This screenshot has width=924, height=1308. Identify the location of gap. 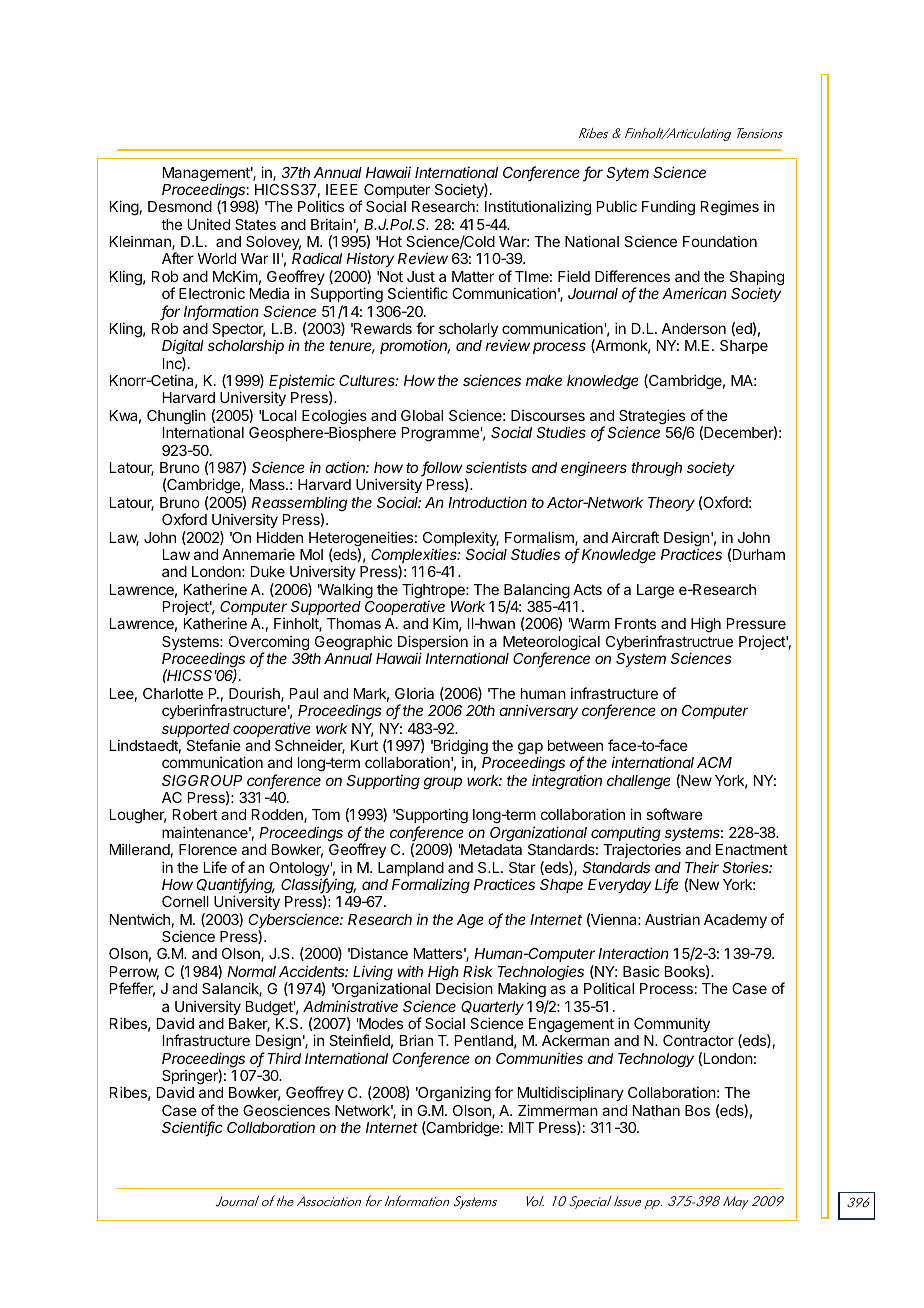
(530, 749).
